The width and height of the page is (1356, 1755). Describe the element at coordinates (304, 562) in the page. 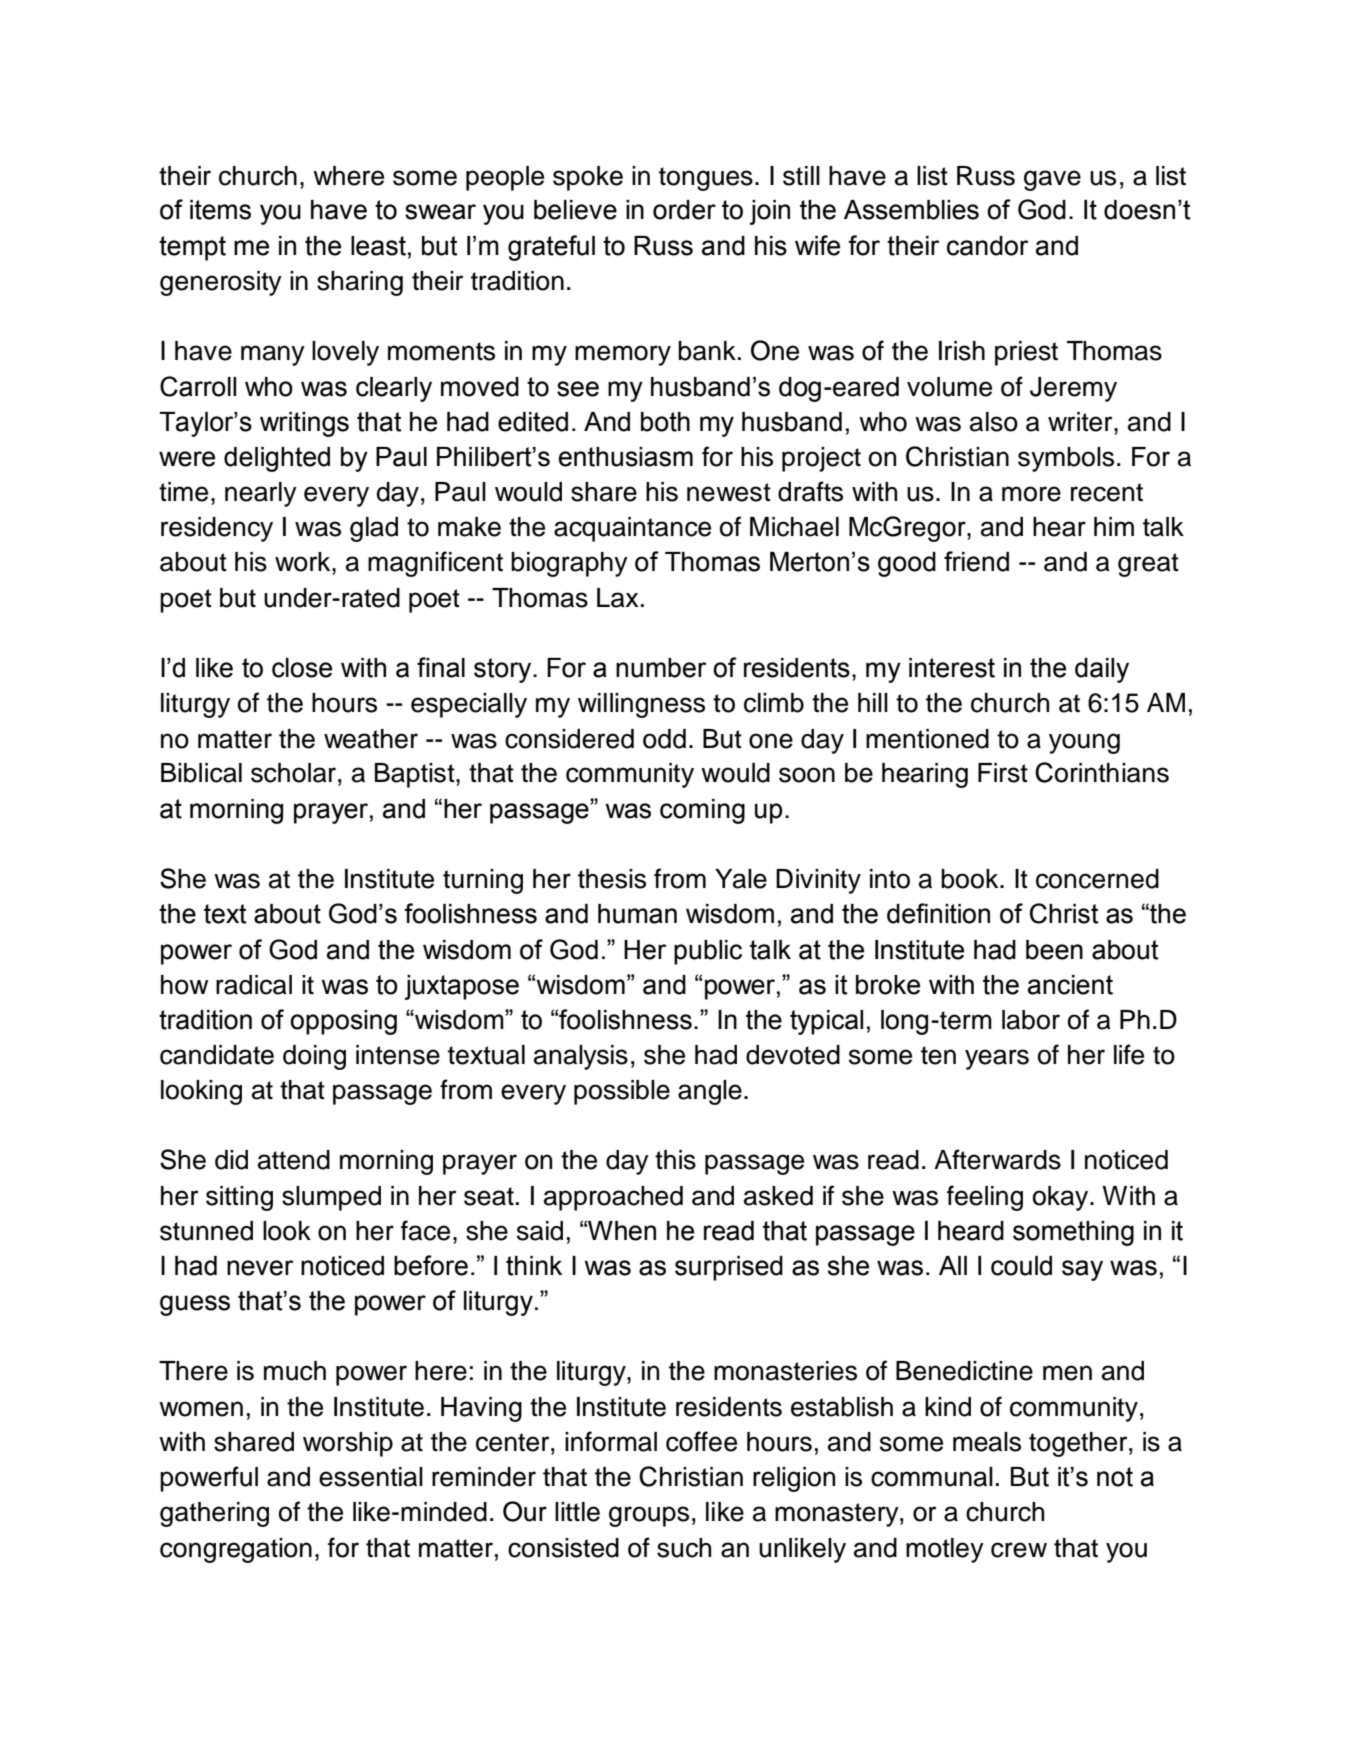

I see `work` at that location.
